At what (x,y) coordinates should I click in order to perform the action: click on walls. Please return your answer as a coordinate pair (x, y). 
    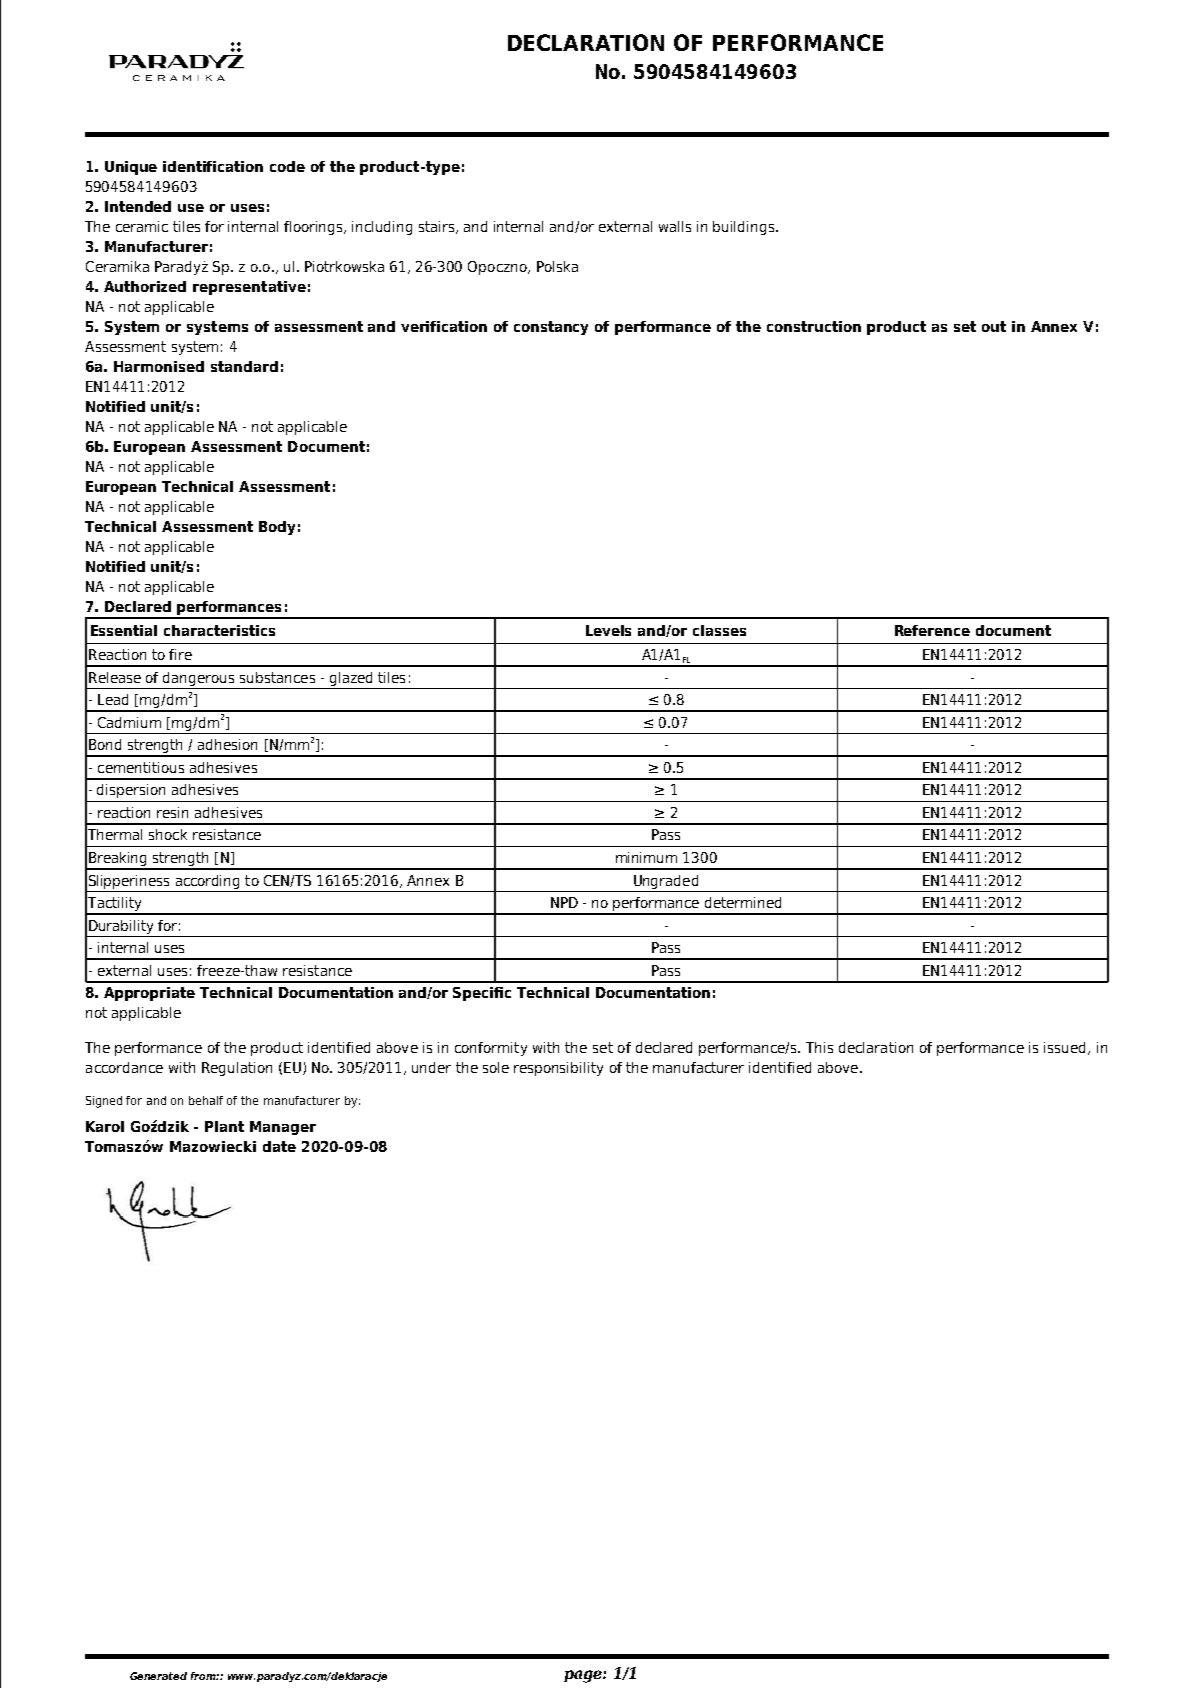
    Looking at the image, I should click on (675, 226).
